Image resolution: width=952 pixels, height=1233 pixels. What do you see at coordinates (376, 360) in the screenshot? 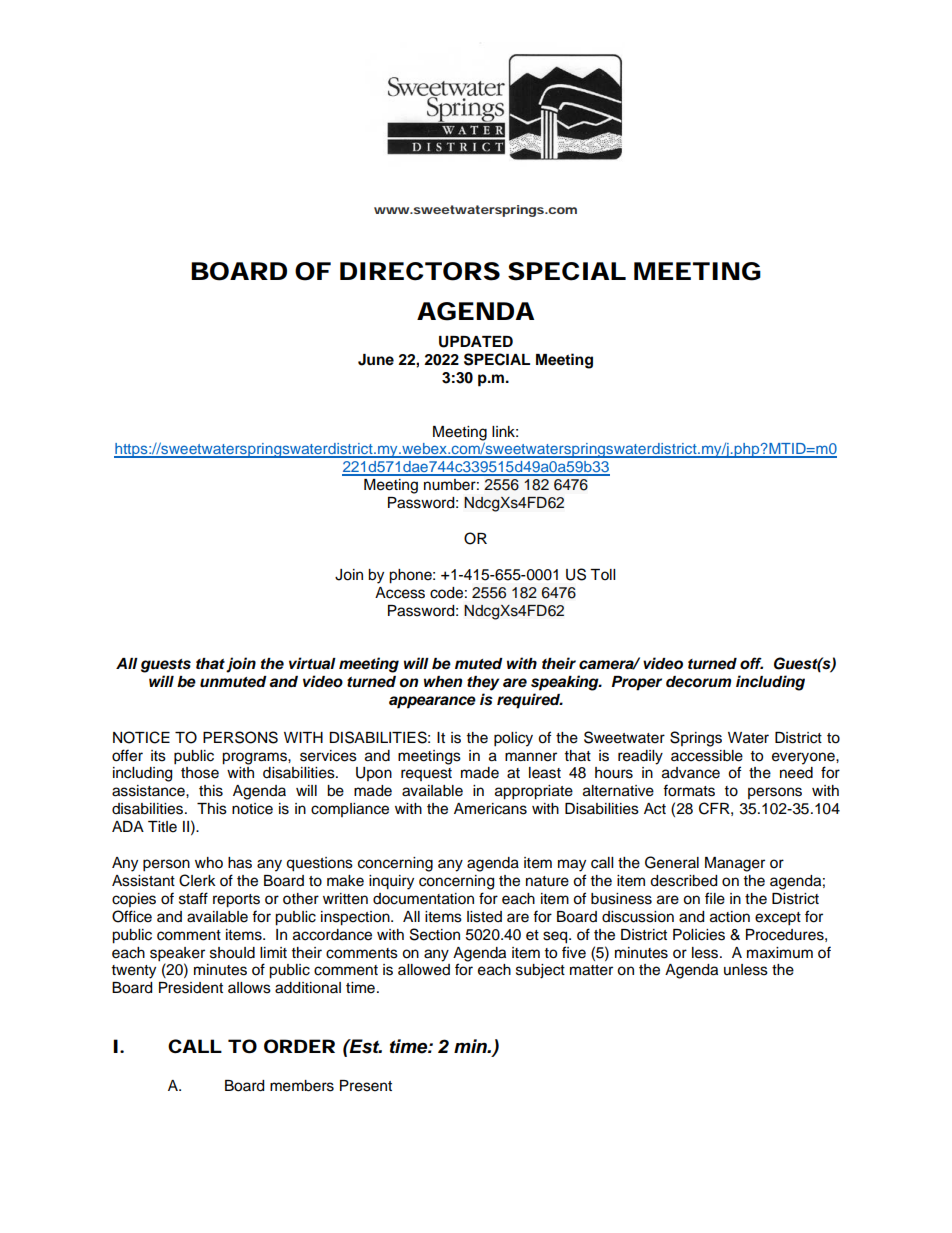
I see `June` at bounding box center [376, 360].
